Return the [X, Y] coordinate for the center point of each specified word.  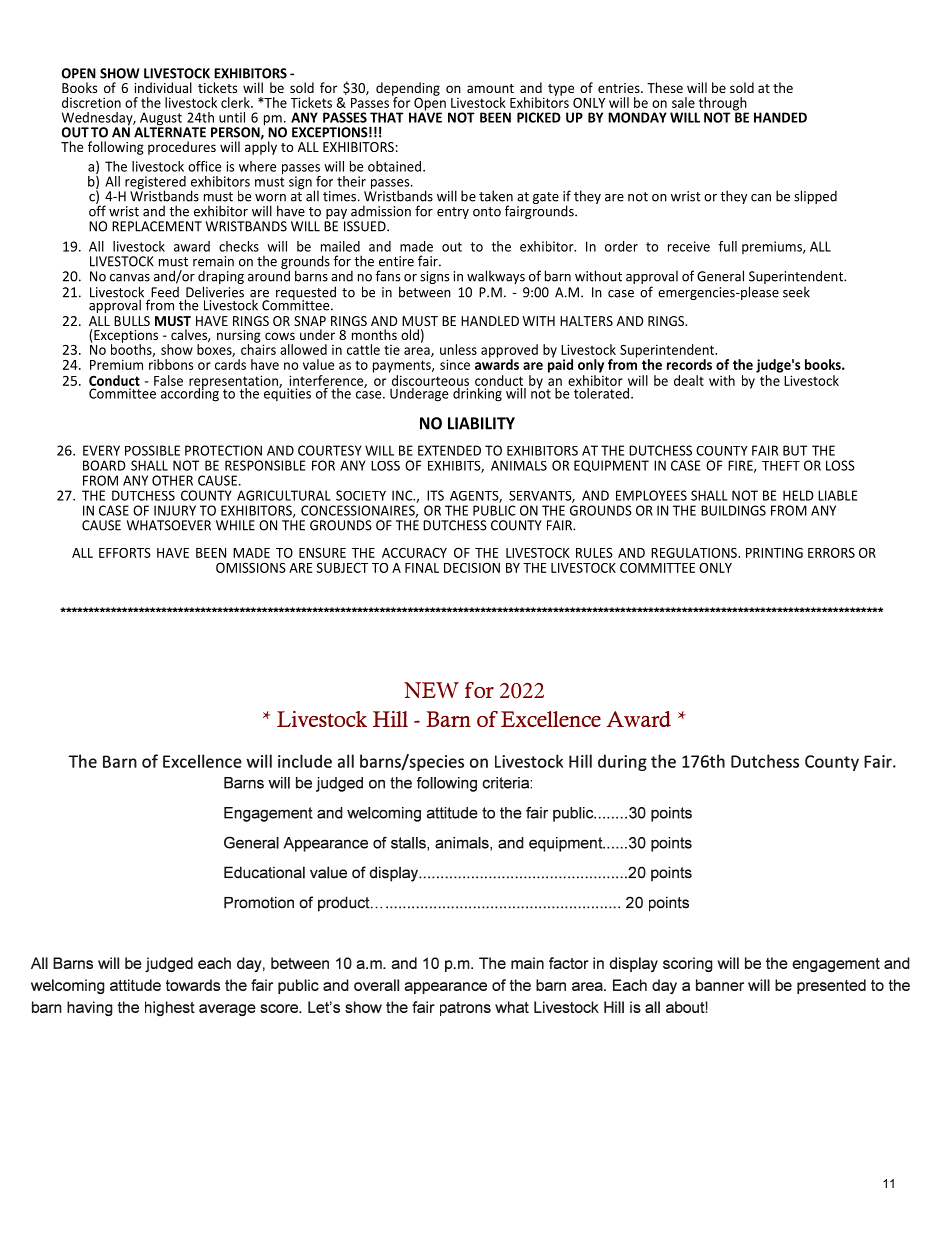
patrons [465, 1009]
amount [490, 88]
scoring [688, 964]
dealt [689, 380]
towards [193, 985]
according [190, 393]
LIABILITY [481, 423]
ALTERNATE [170, 131]
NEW [431, 690]
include [305, 761]
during [622, 762]
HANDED [780, 117]
